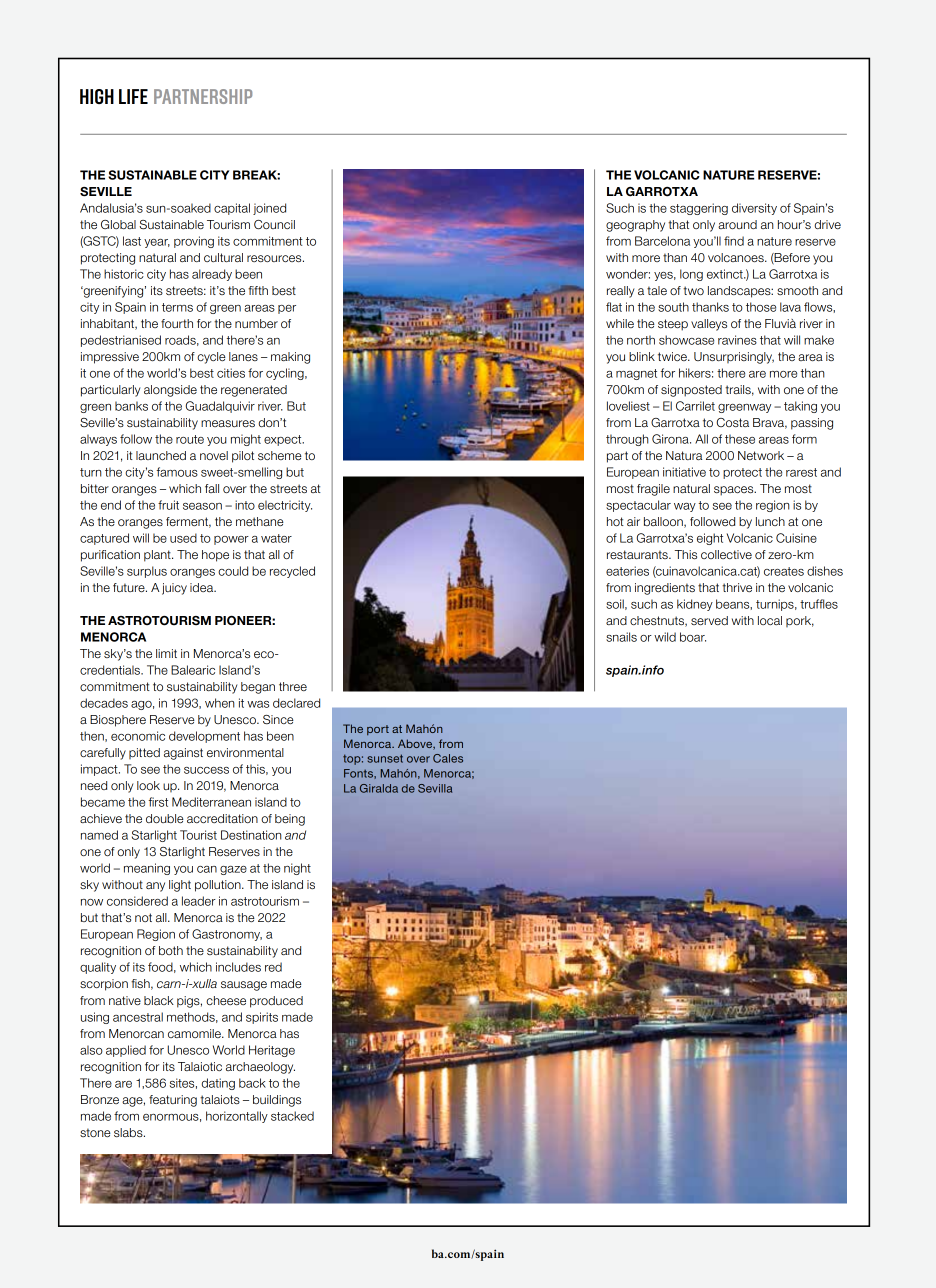 Image resolution: width=936 pixels, height=1288 pixels. I want to click on served, so click(709, 620).
